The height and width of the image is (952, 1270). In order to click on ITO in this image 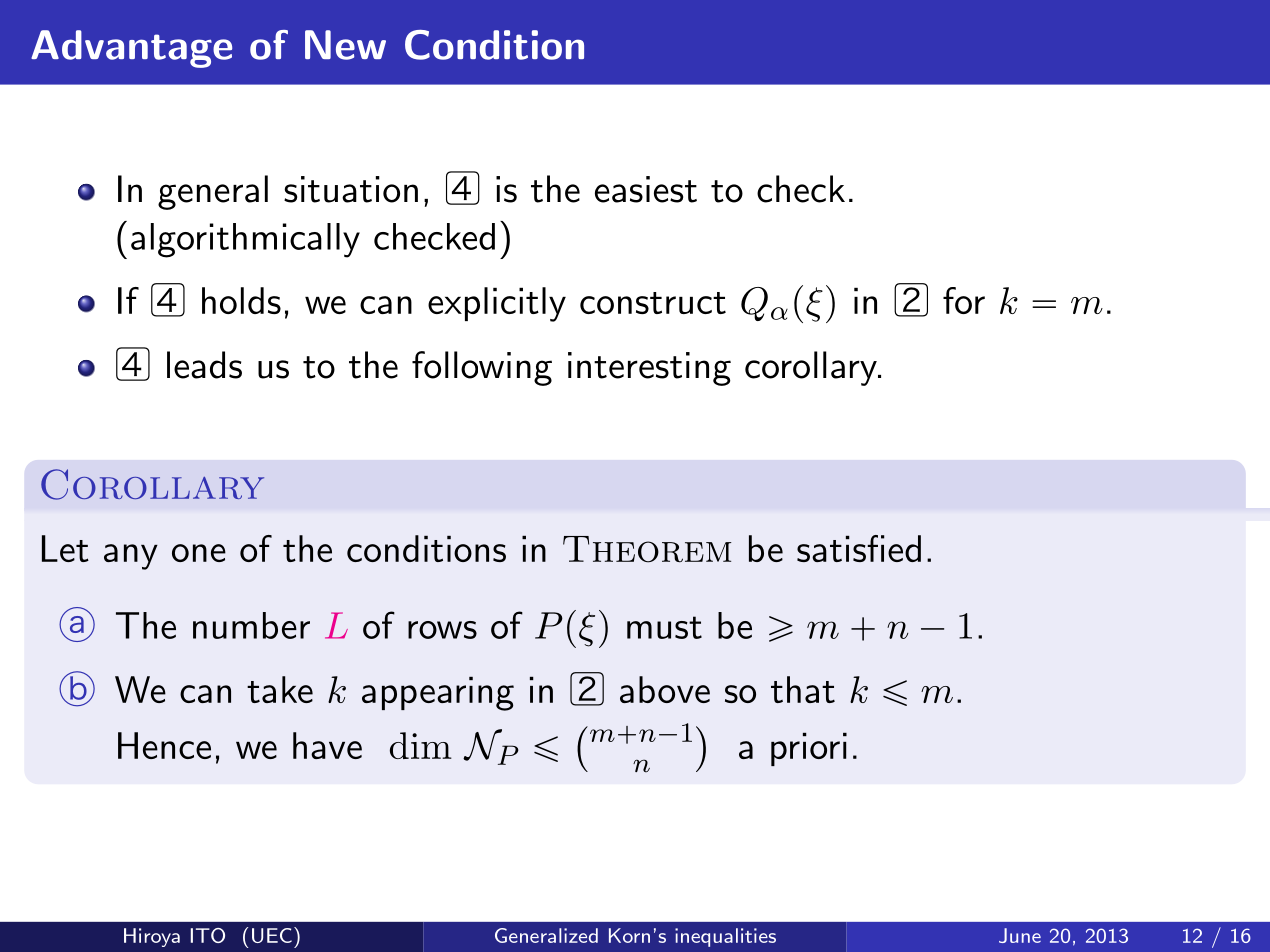, I will do `click(208, 935)`.
